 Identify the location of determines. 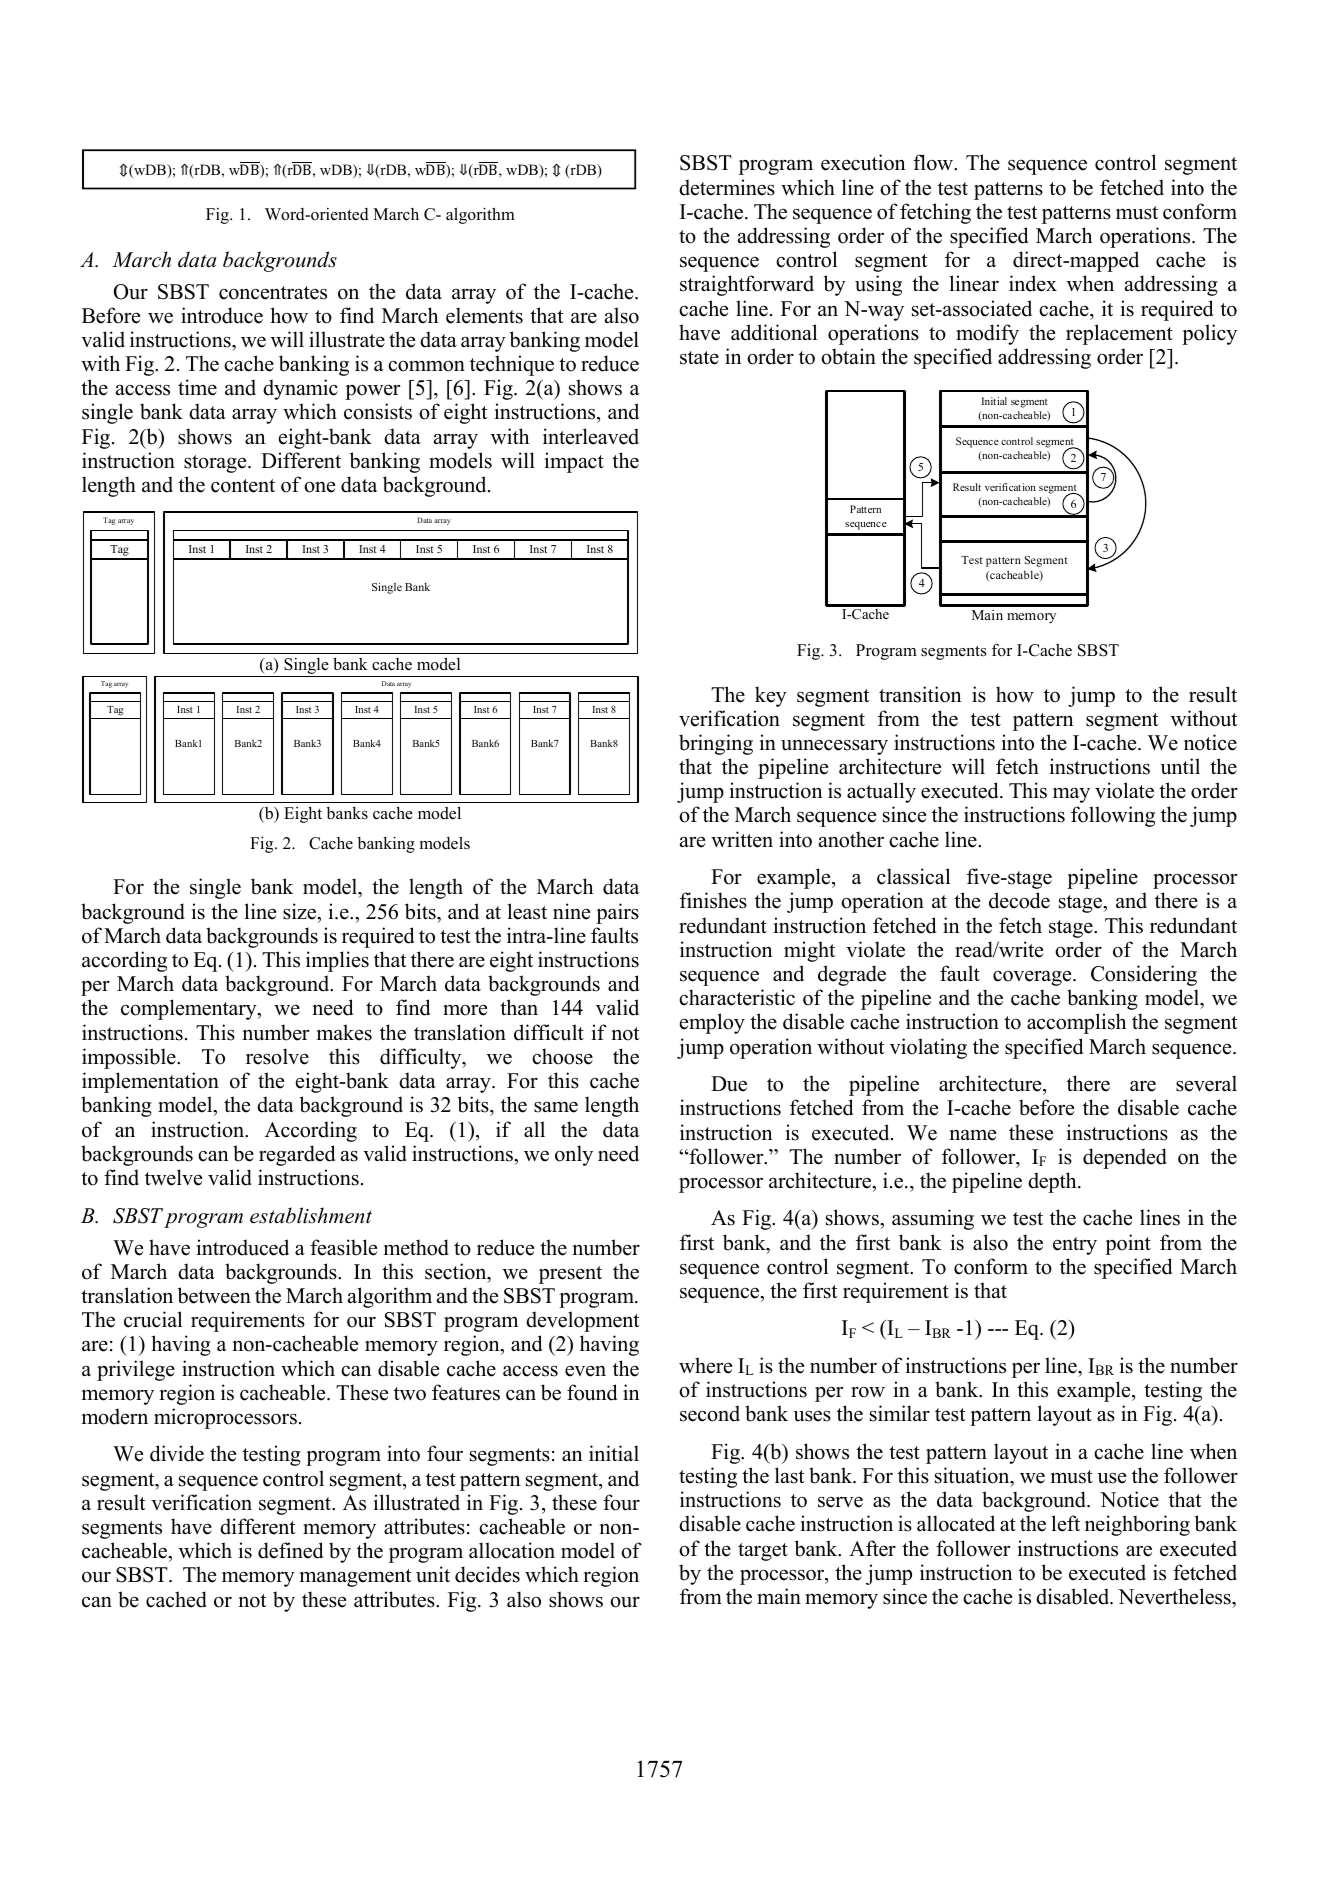
(727, 187).
